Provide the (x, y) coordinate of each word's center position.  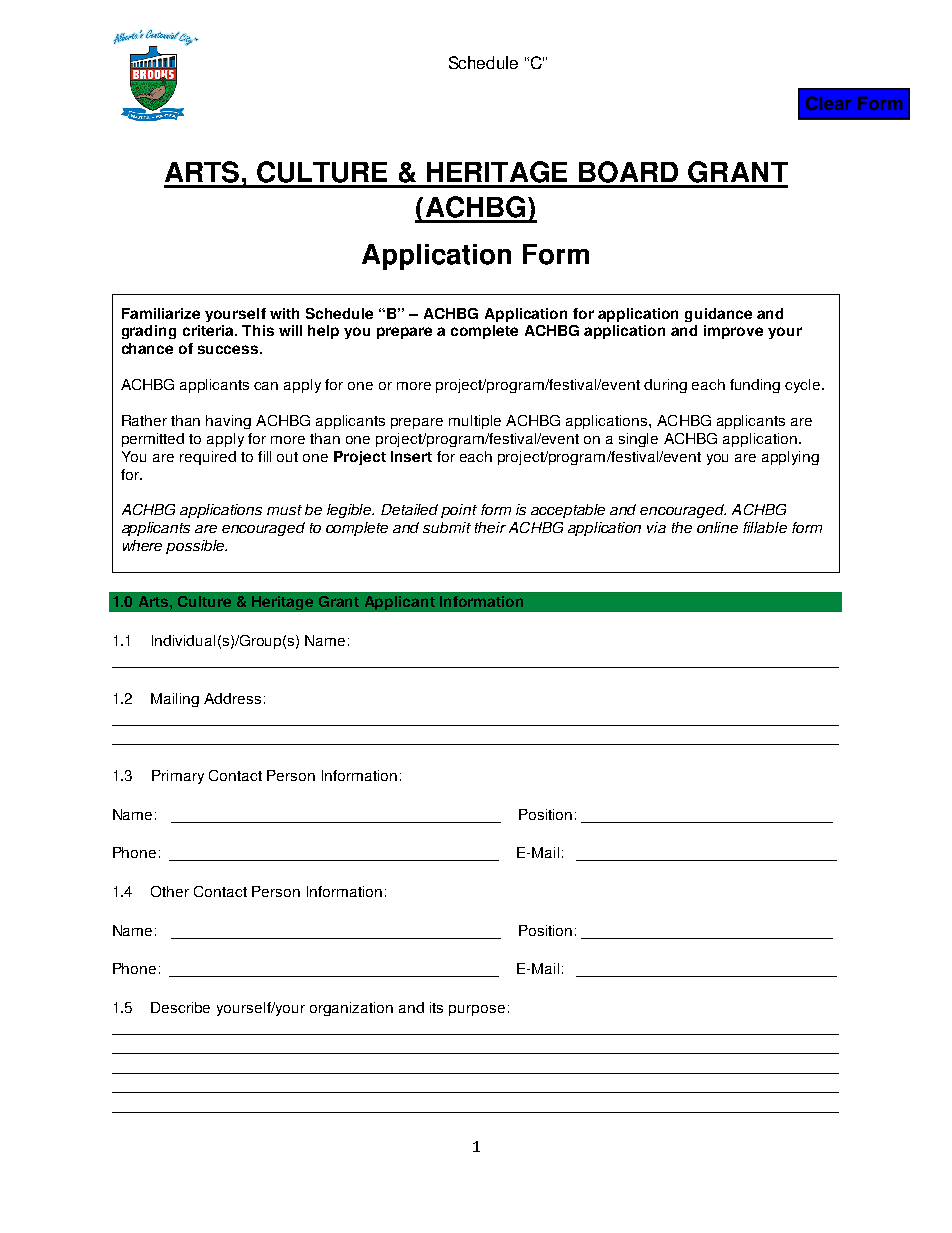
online (717, 527)
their (490, 527)
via (656, 527)
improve (733, 332)
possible (196, 547)
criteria (209, 330)
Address (232, 698)
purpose (477, 1010)
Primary (178, 777)
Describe (180, 1007)
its (436, 1007)
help (323, 332)
